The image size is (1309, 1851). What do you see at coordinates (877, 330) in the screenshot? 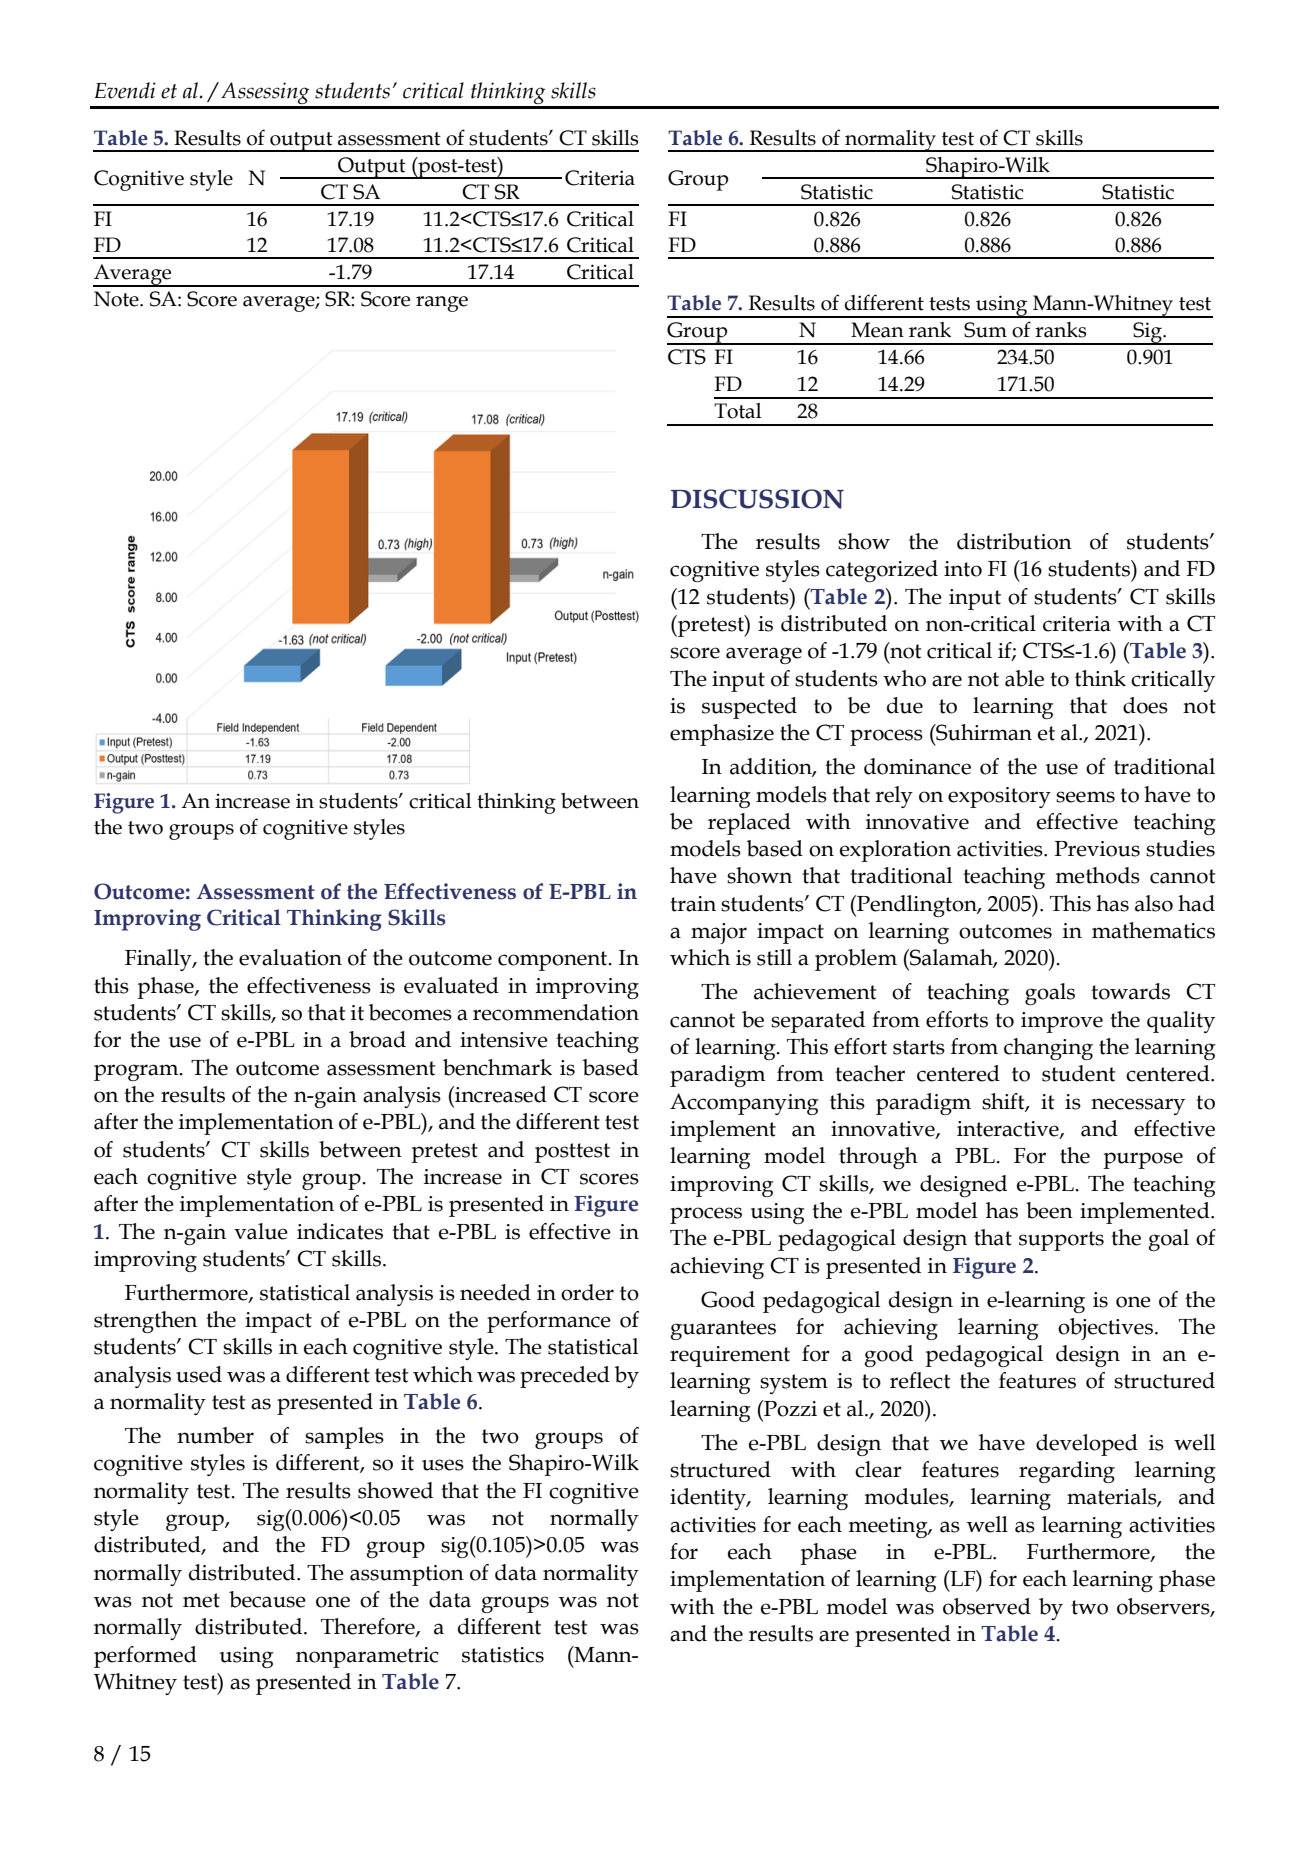
I see `Mean` at bounding box center [877, 330].
